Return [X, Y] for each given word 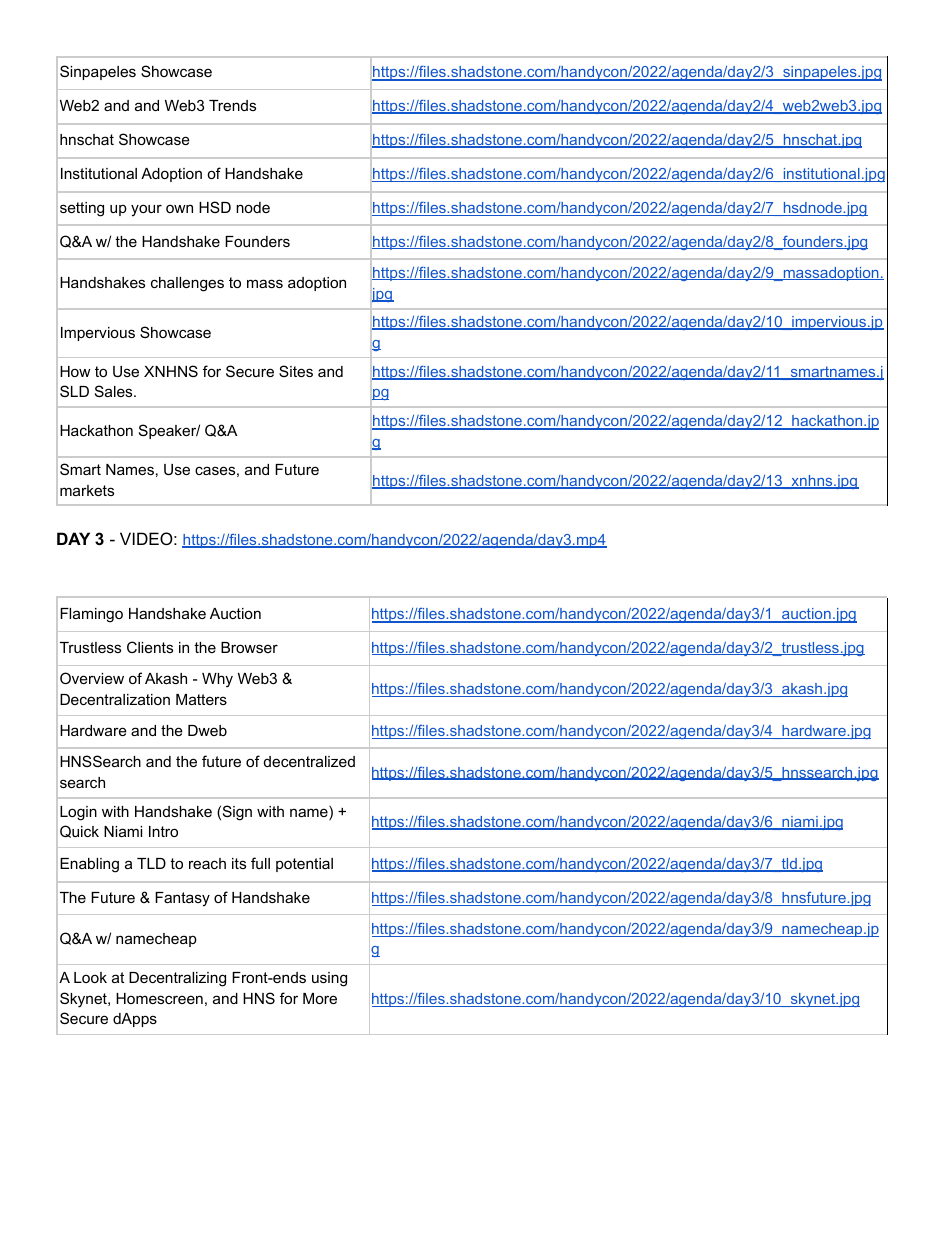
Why [217, 680]
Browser [249, 647]
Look [90, 977]
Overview [92, 678]
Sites [296, 371]
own [179, 208]
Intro [163, 831]
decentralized [309, 761]
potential [304, 865]
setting [82, 209]
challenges [187, 284]
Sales [115, 391]
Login [78, 813]
